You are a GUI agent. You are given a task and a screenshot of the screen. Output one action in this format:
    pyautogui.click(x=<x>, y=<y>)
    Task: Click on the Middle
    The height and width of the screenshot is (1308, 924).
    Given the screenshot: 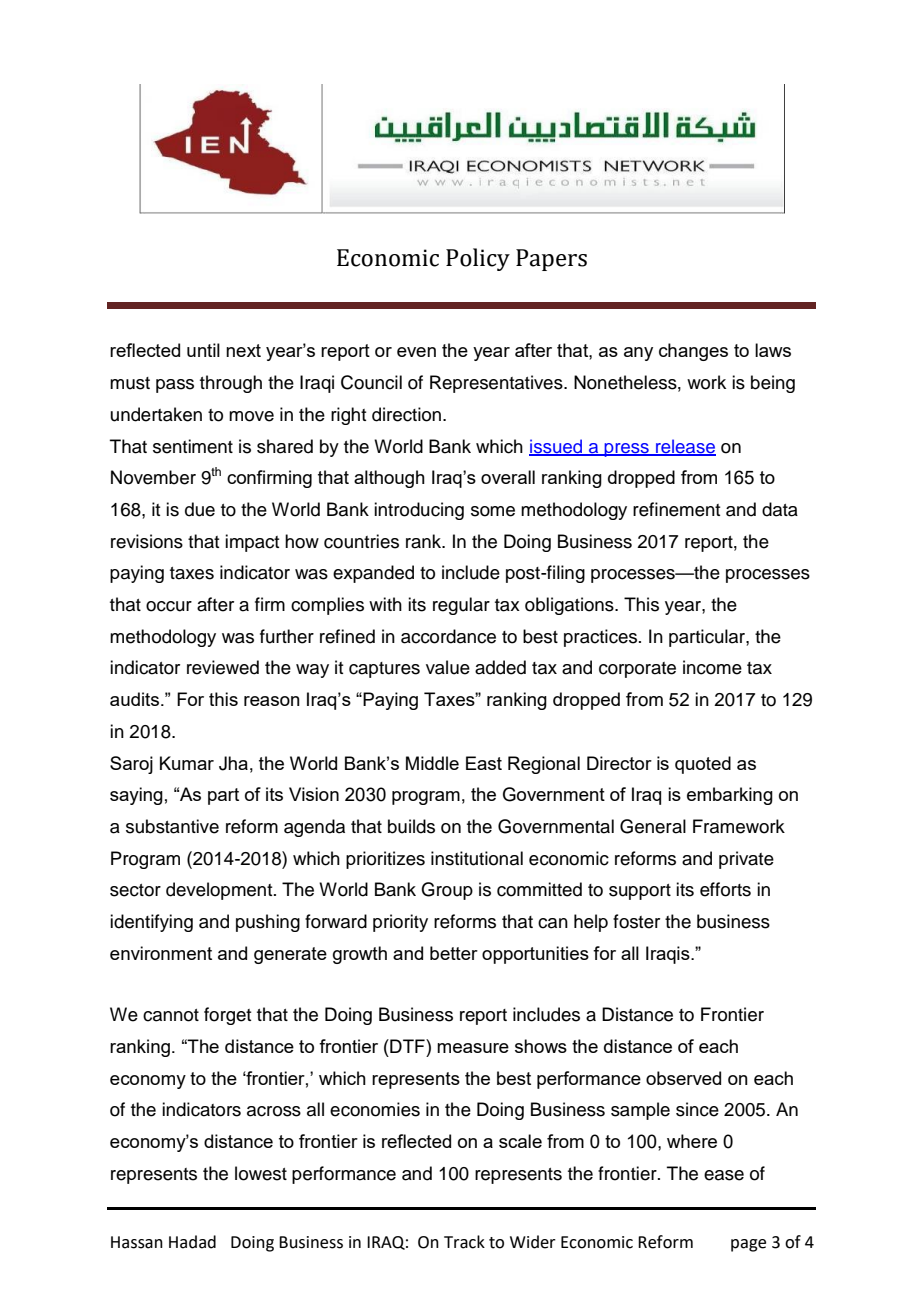 What is the action you would take?
    pyautogui.click(x=432, y=763)
